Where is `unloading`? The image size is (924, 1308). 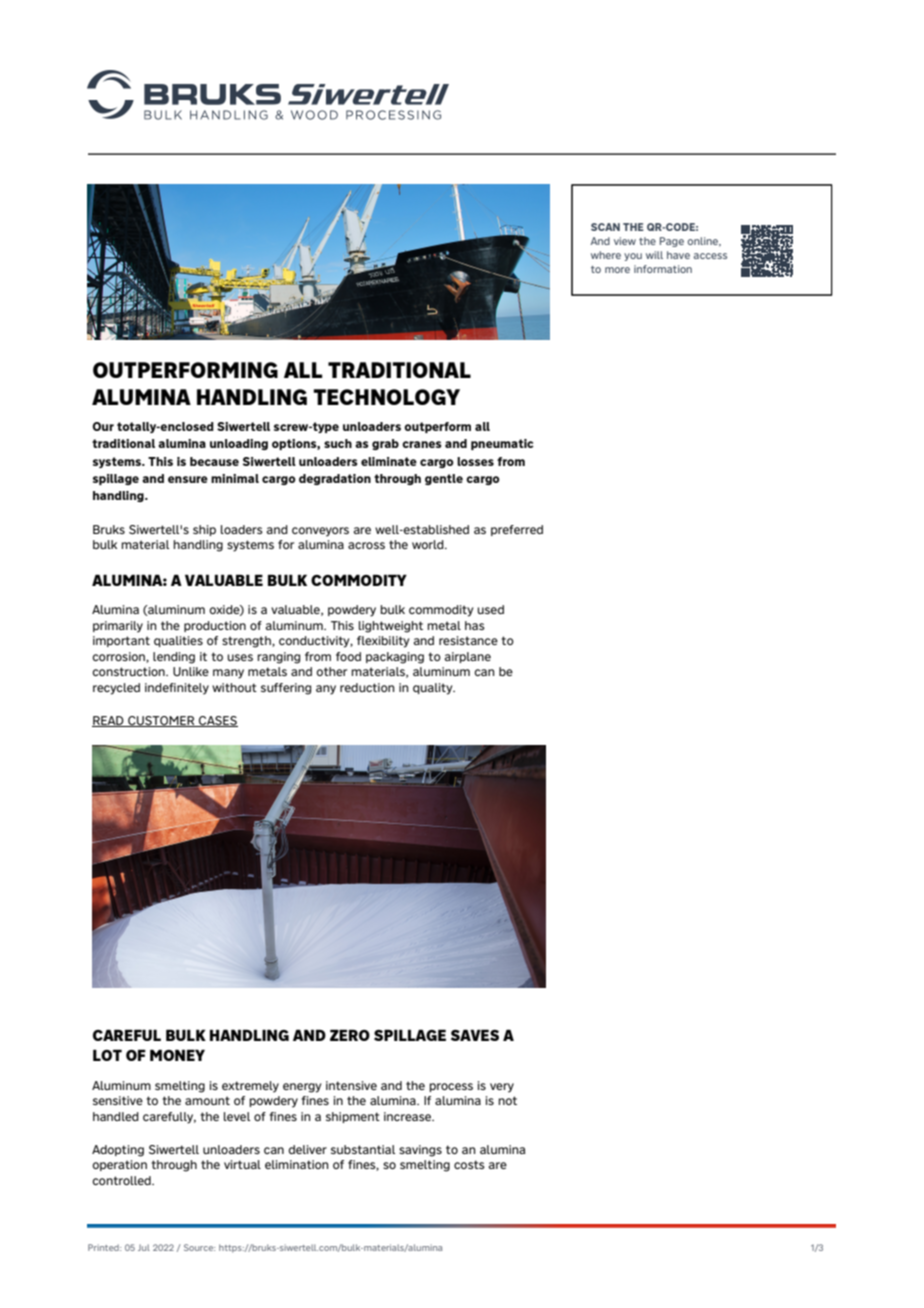
unloading is located at coordinates (239, 444).
